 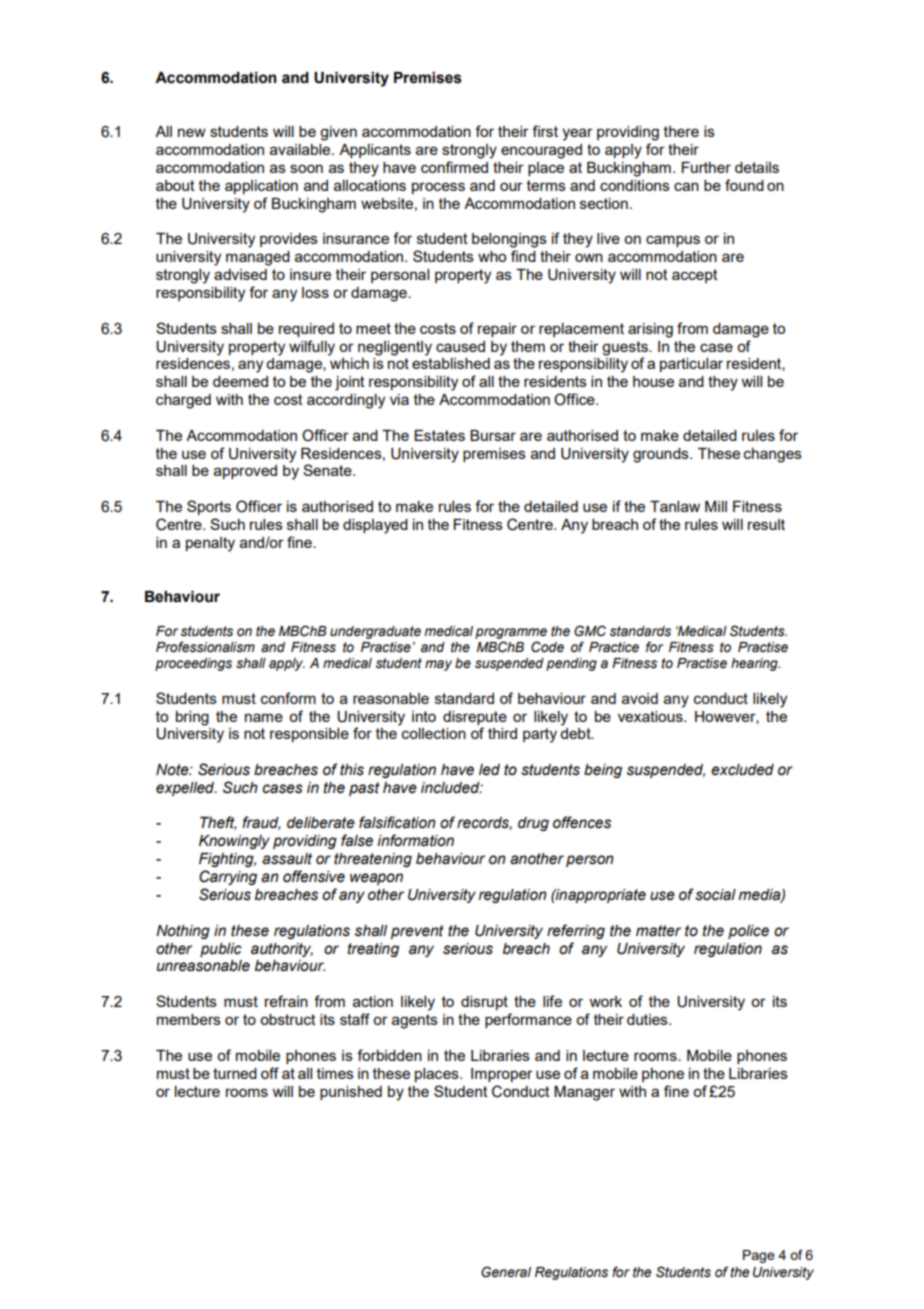 I want to click on social, so click(x=715, y=895).
